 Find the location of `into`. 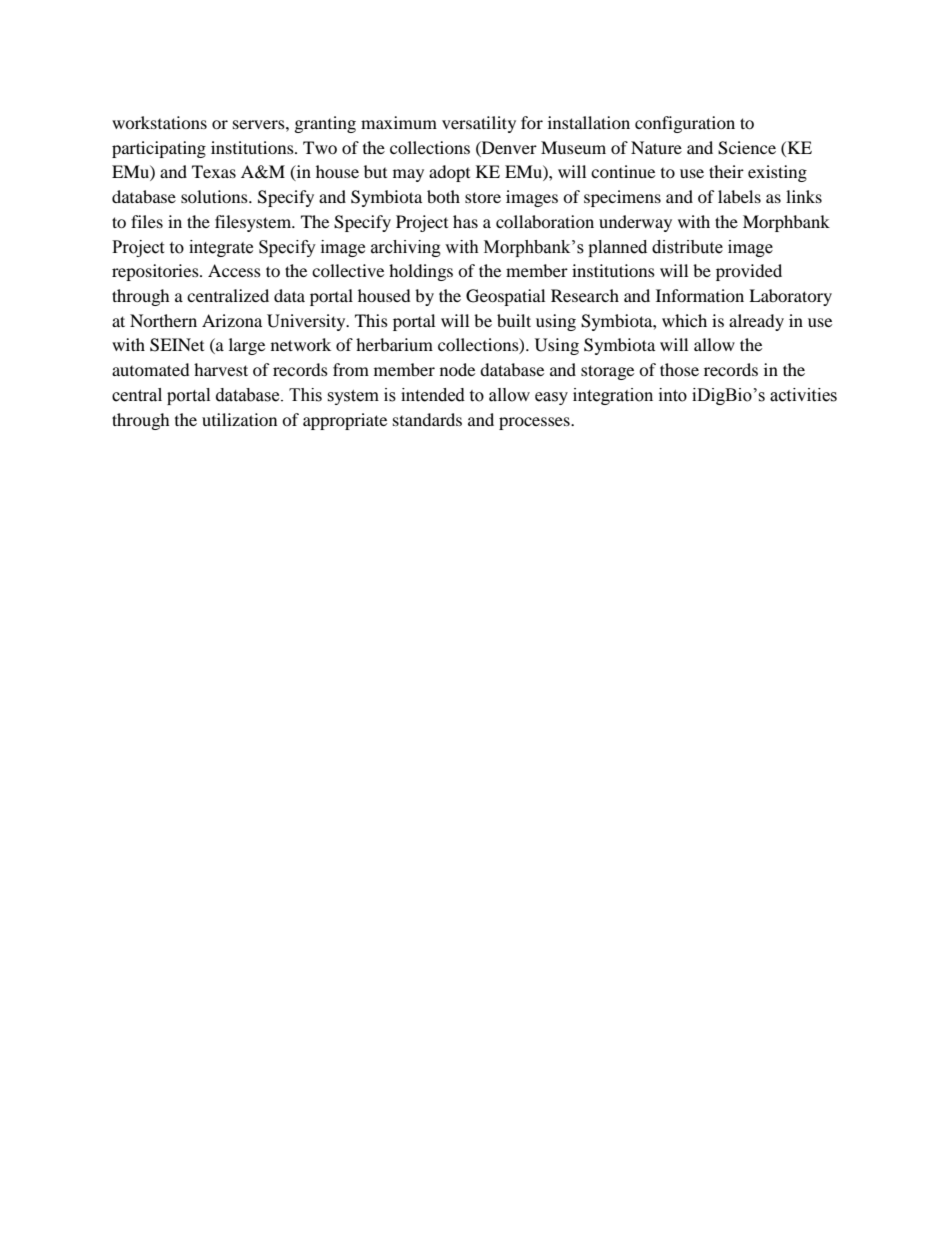

into is located at coordinates (673, 395).
